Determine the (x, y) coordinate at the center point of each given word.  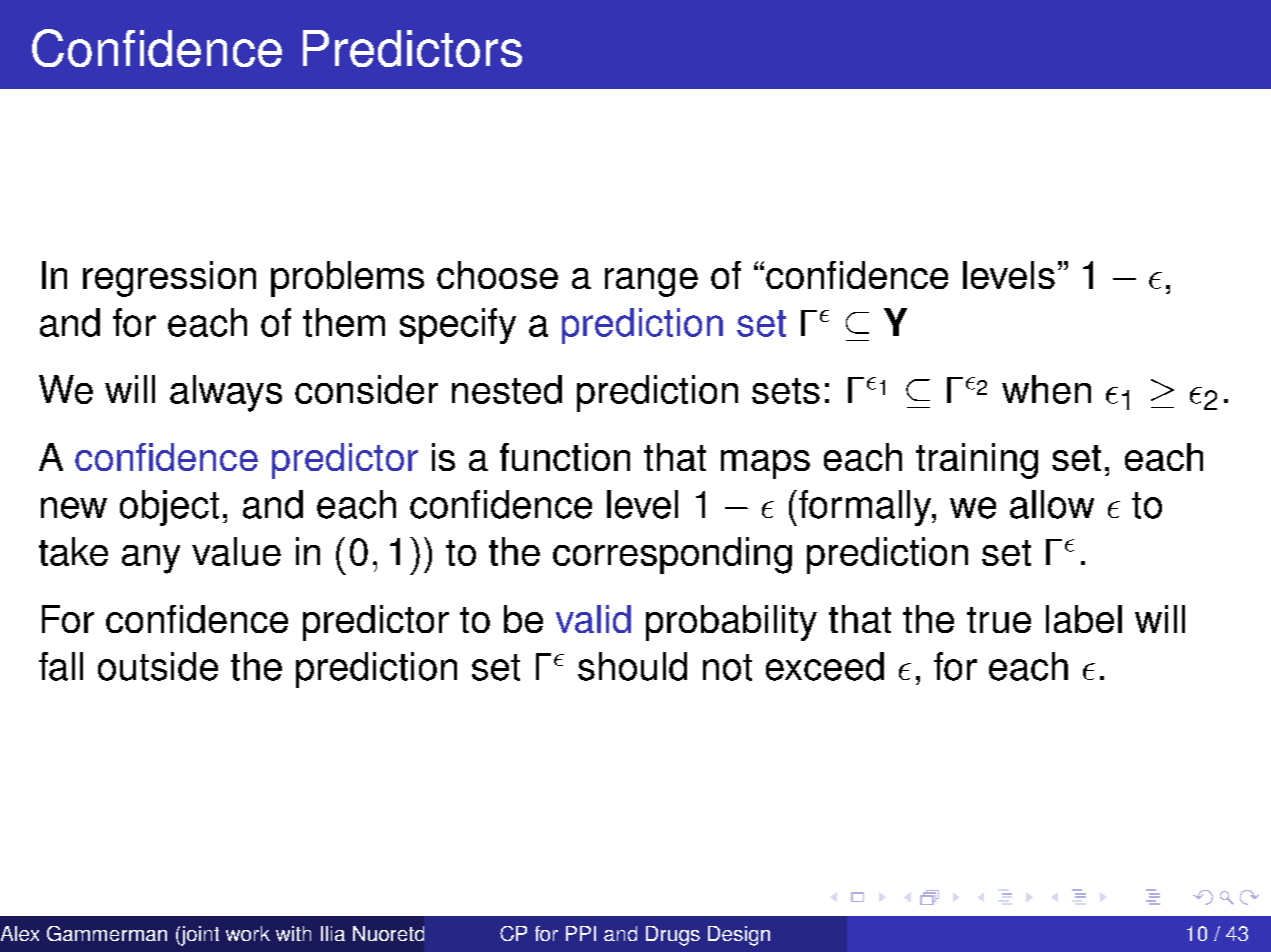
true (999, 620)
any (151, 559)
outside (158, 666)
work (248, 933)
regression (169, 279)
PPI (581, 933)
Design (739, 936)
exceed (825, 666)
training (977, 461)
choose (497, 275)
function (565, 457)
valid (593, 619)
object (169, 508)
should (632, 666)
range (651, 282)
